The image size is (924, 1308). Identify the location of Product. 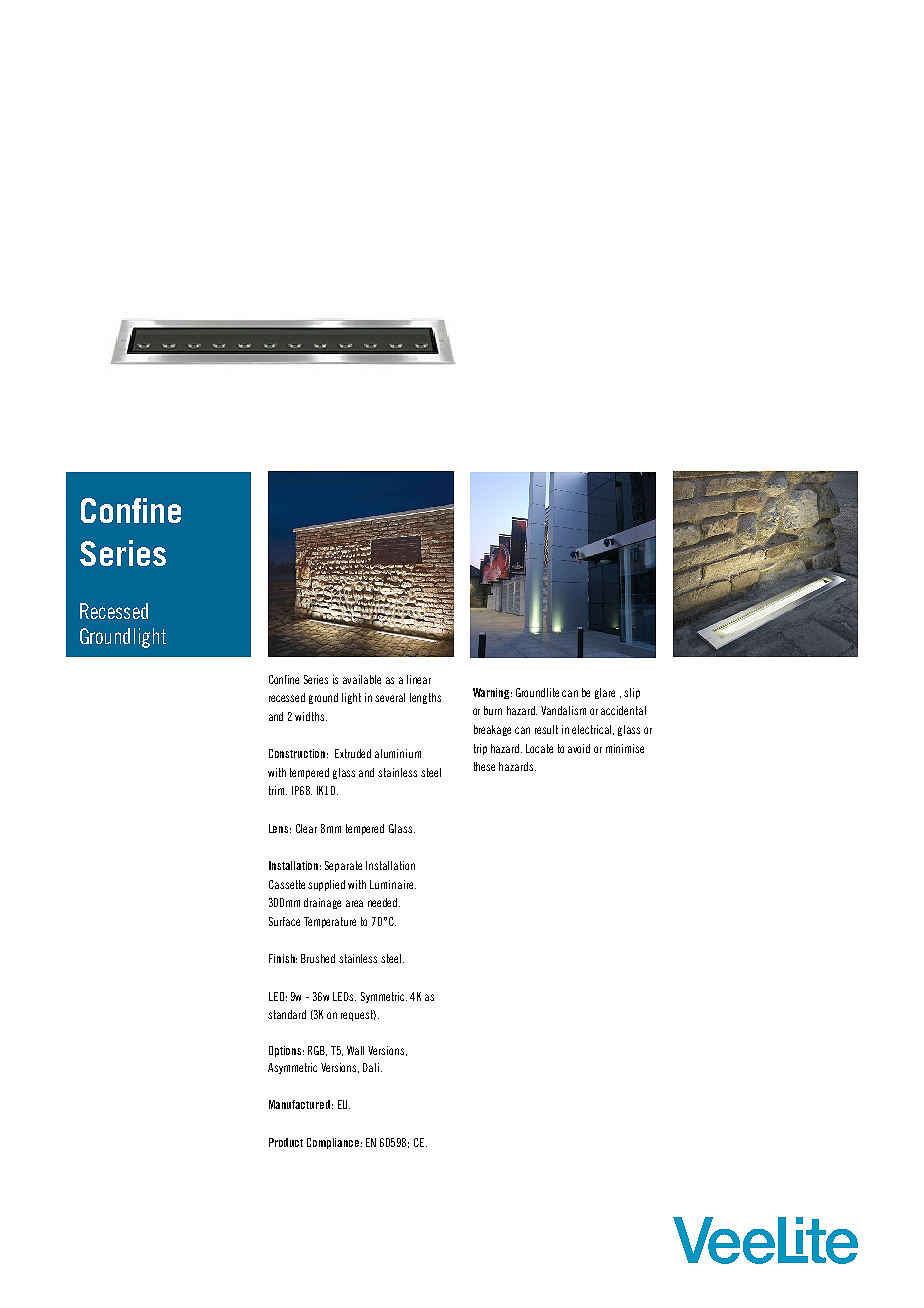
(286, 1142).
